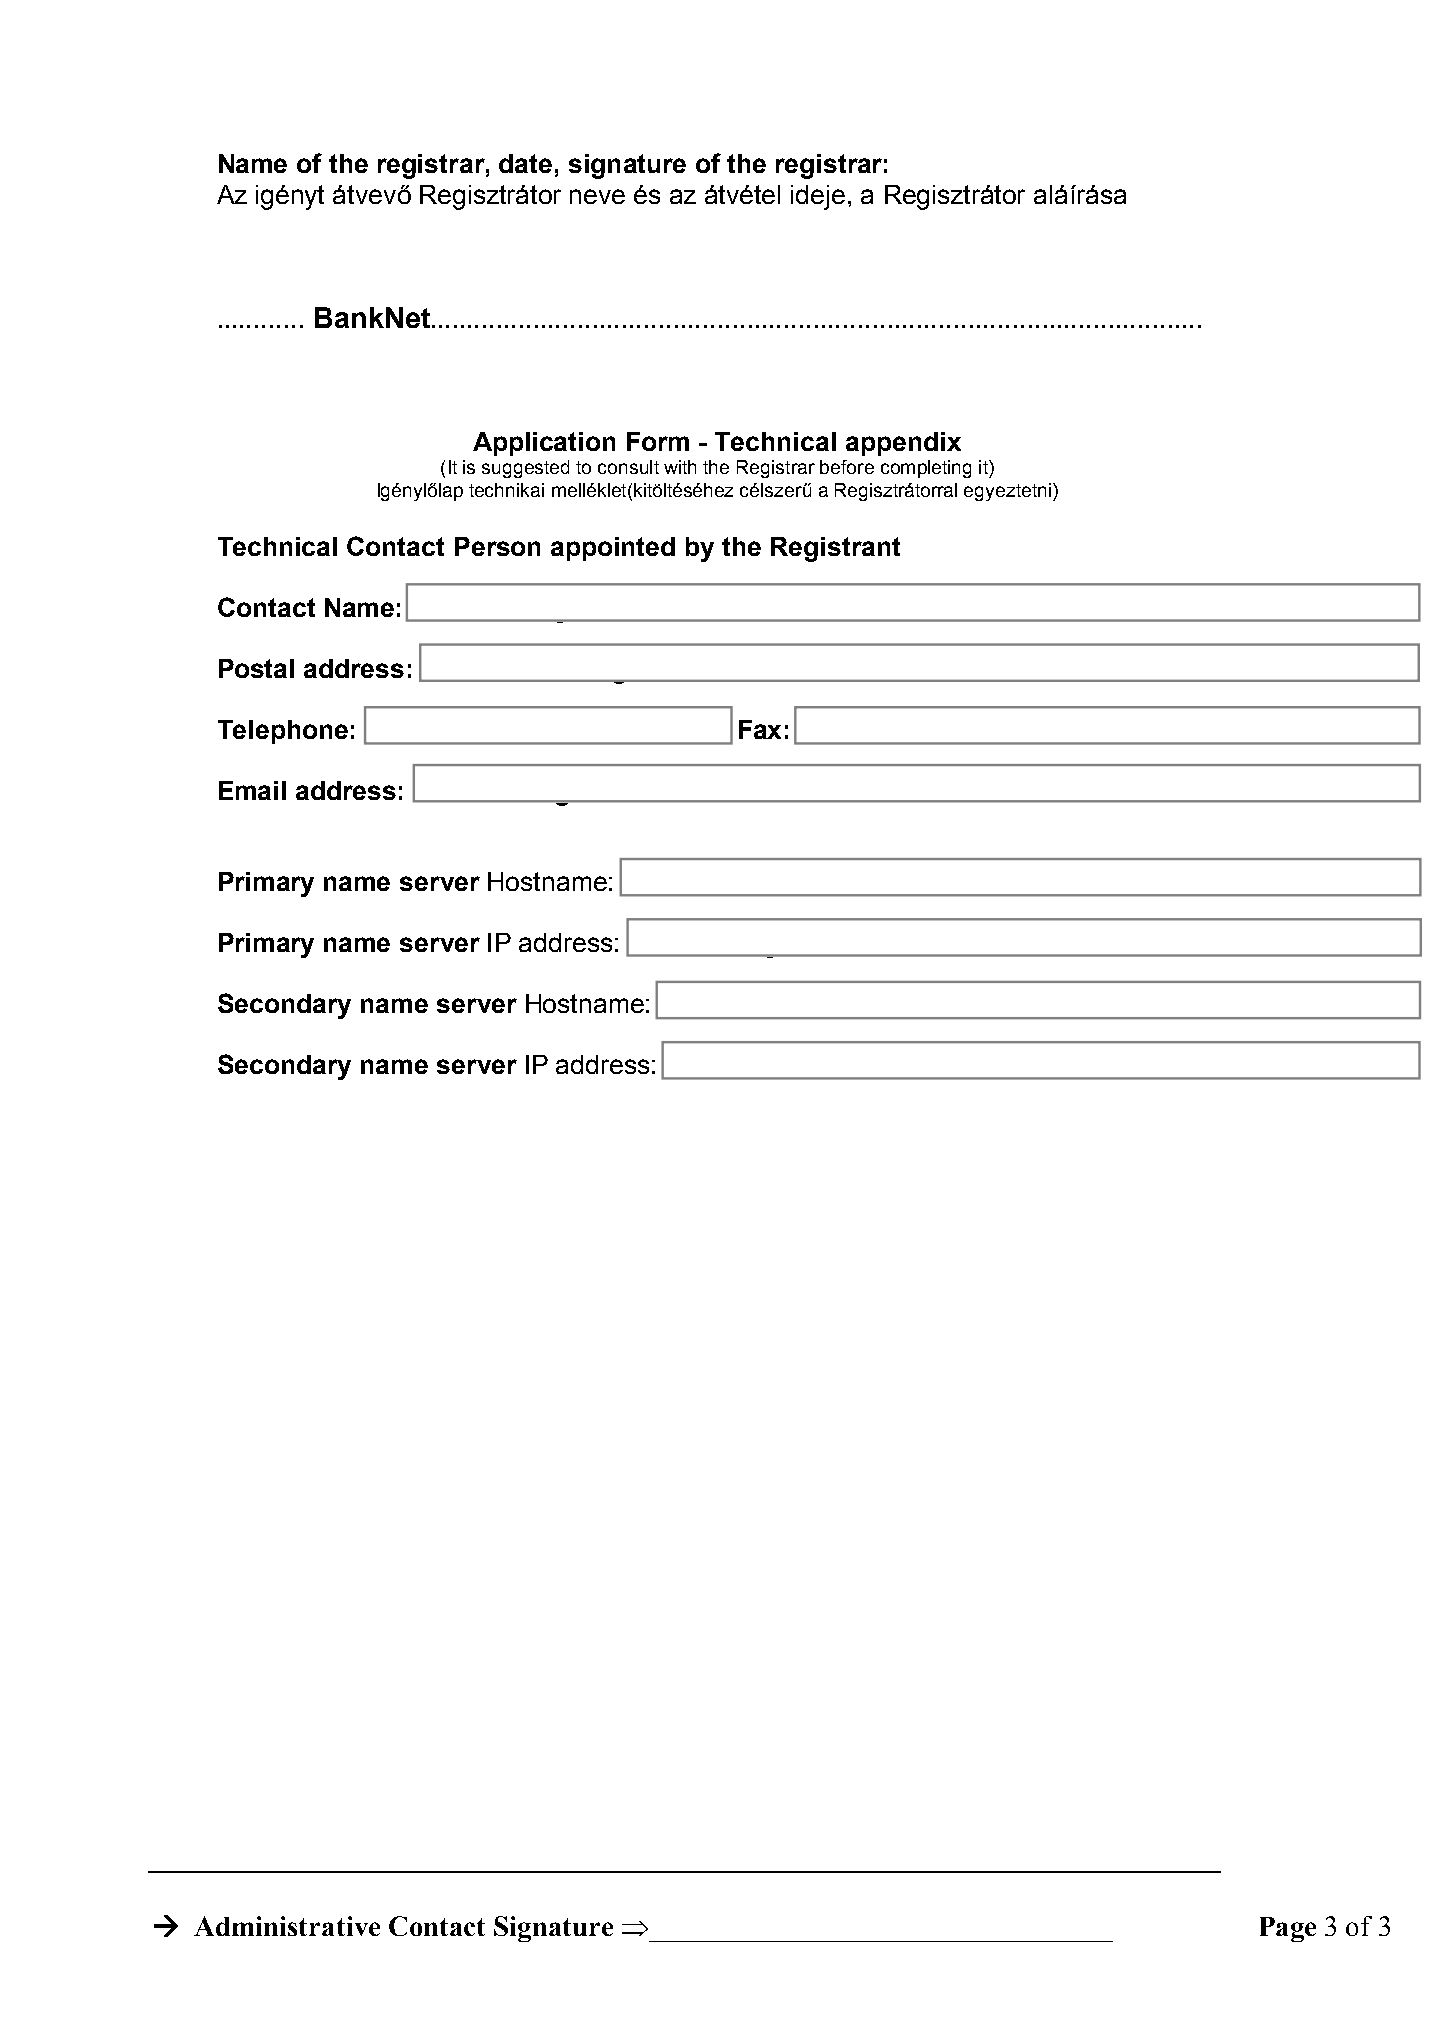 This image has height=2029, width=1434. Describe the element at coordinates (597, 196) in the image. I see `neve` at that location.
